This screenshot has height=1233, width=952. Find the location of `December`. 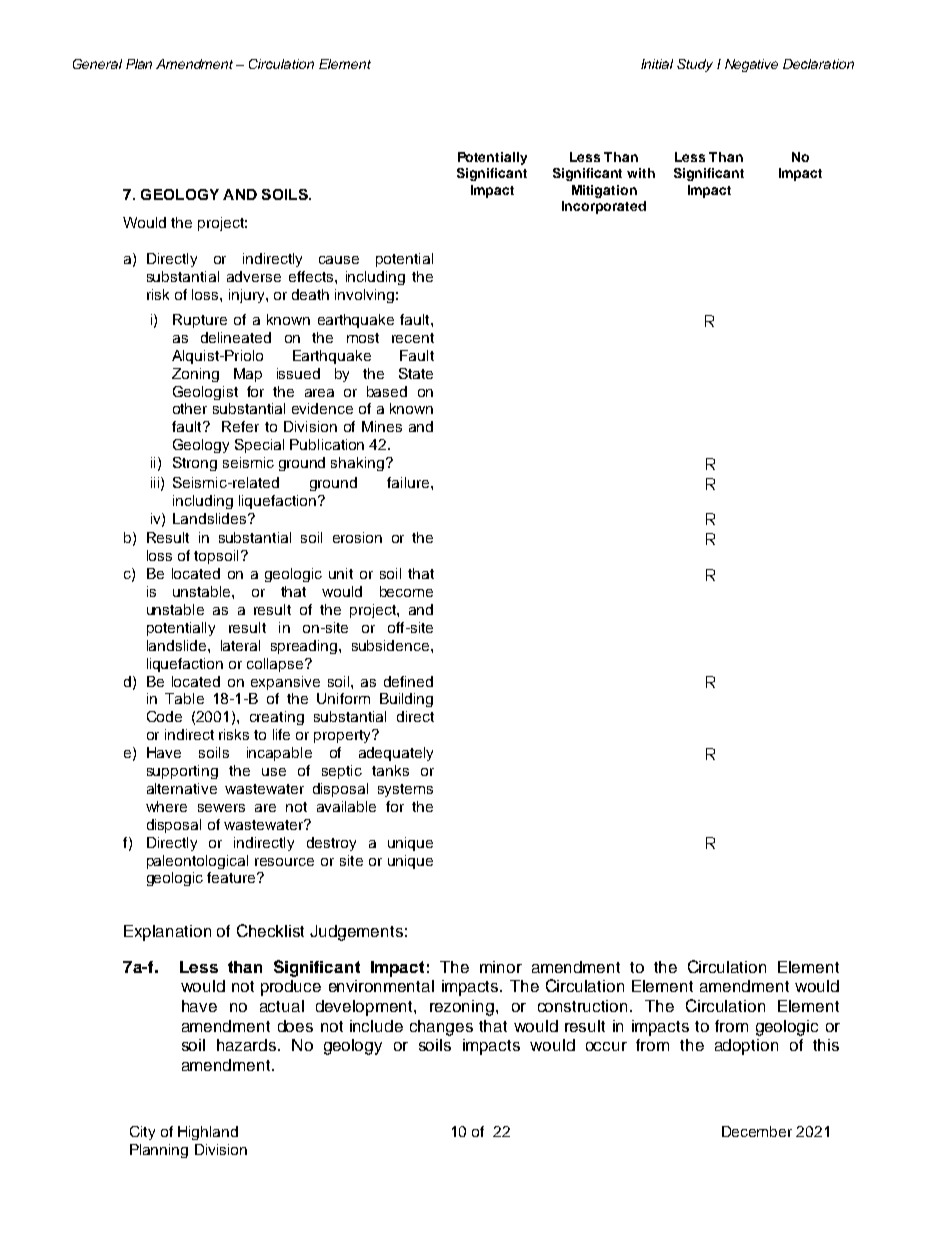

December is located at coordinates (757, 1131).
